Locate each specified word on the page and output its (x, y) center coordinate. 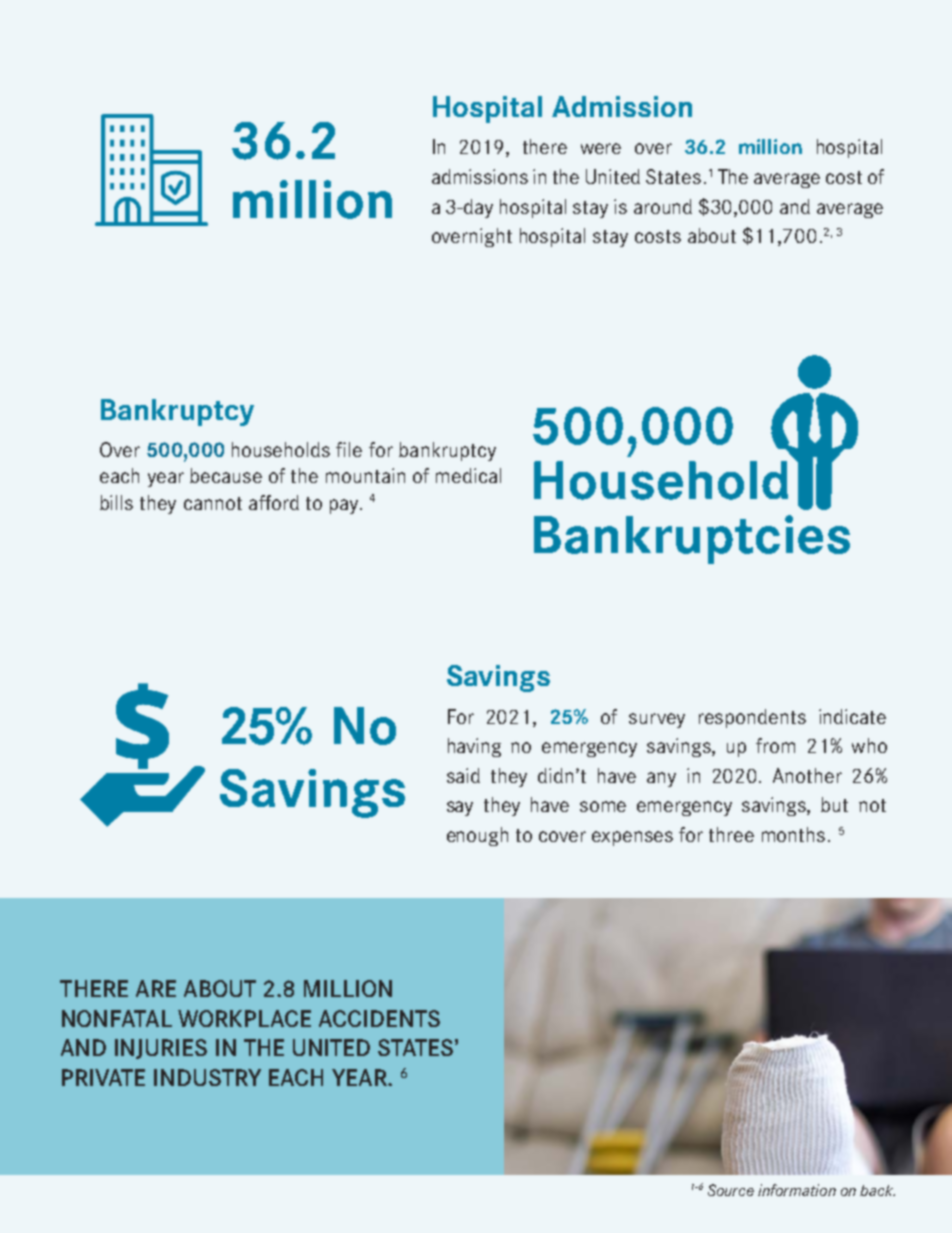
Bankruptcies (692, 539)
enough (477, 836)
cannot (213, 503)
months (793, 834)
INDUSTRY (207, 1077)
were (601, 148)
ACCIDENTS (379, 1018)
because (226, 475)
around (663, 206)
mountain (365, 475)
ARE (156, 988)
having (474, 747)
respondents (752, 718)
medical (468, 475)
